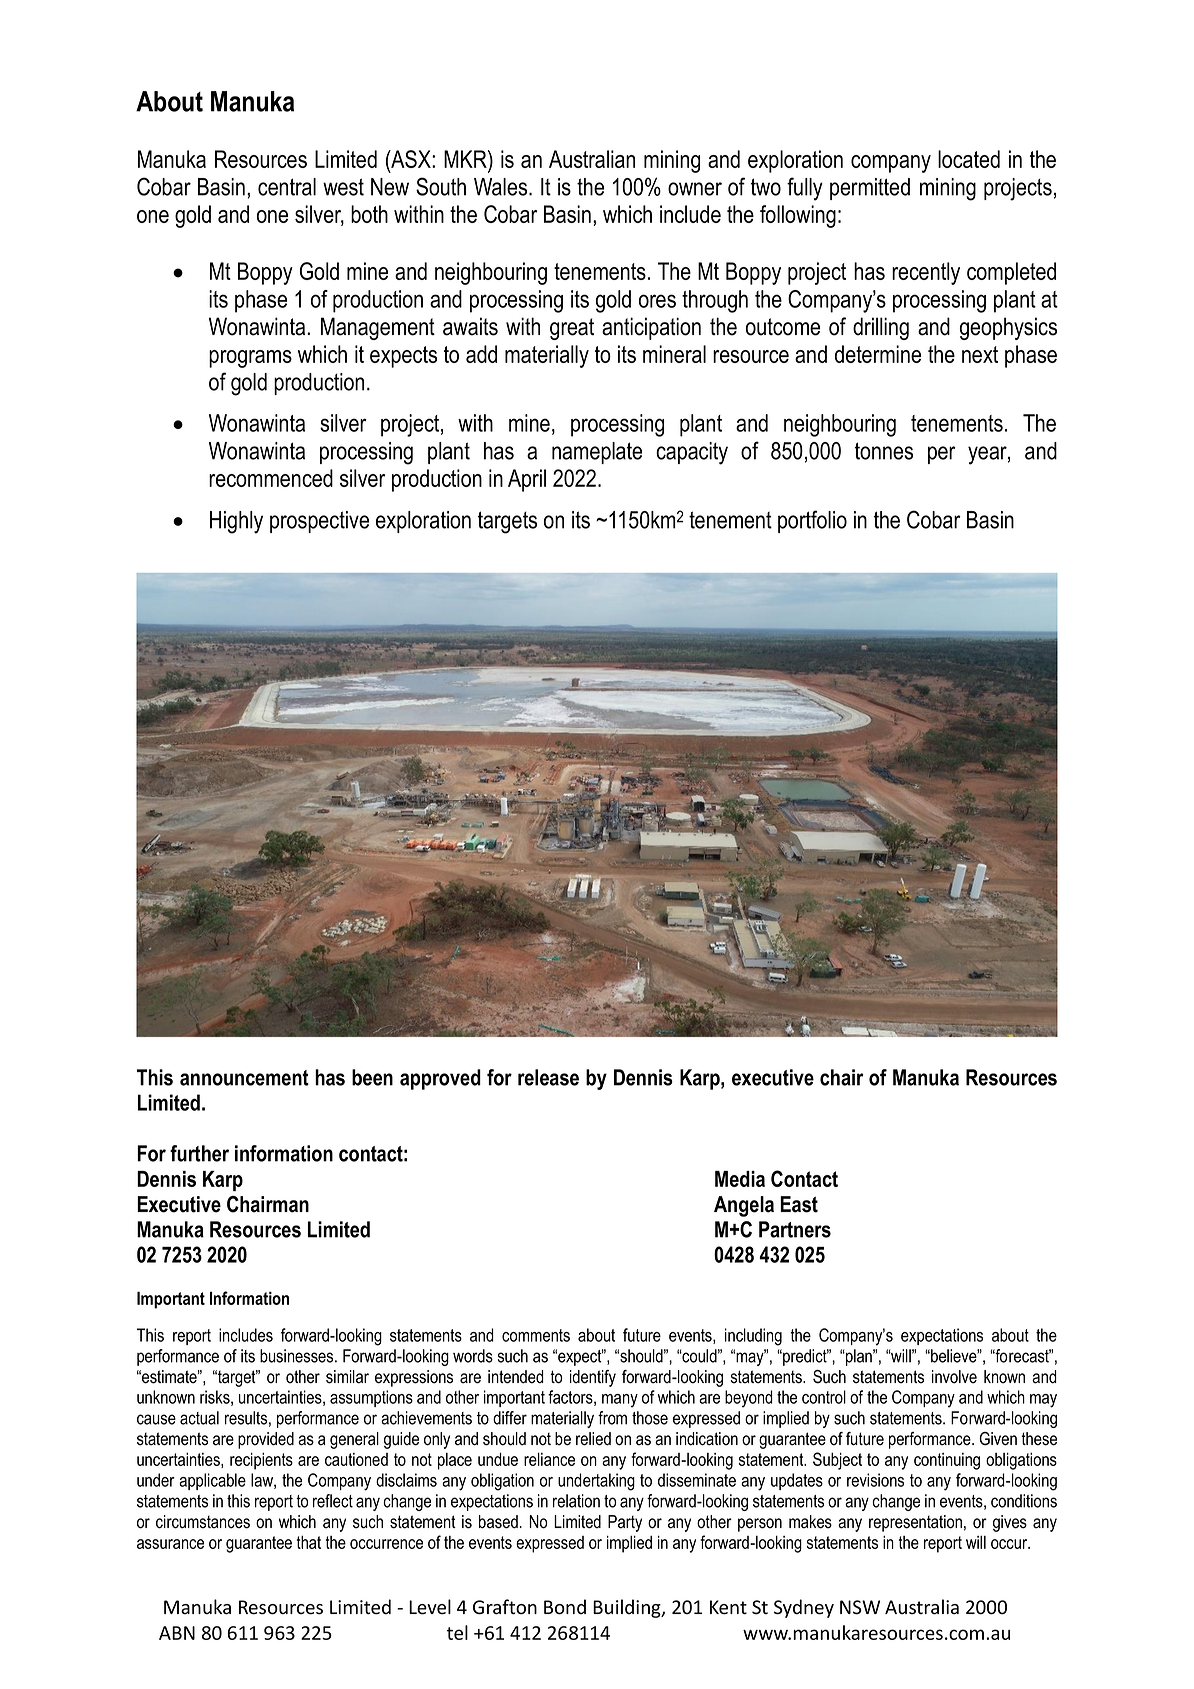 The image size is (1194, 1689). I want to click on announcement, so click(244, 1078).
